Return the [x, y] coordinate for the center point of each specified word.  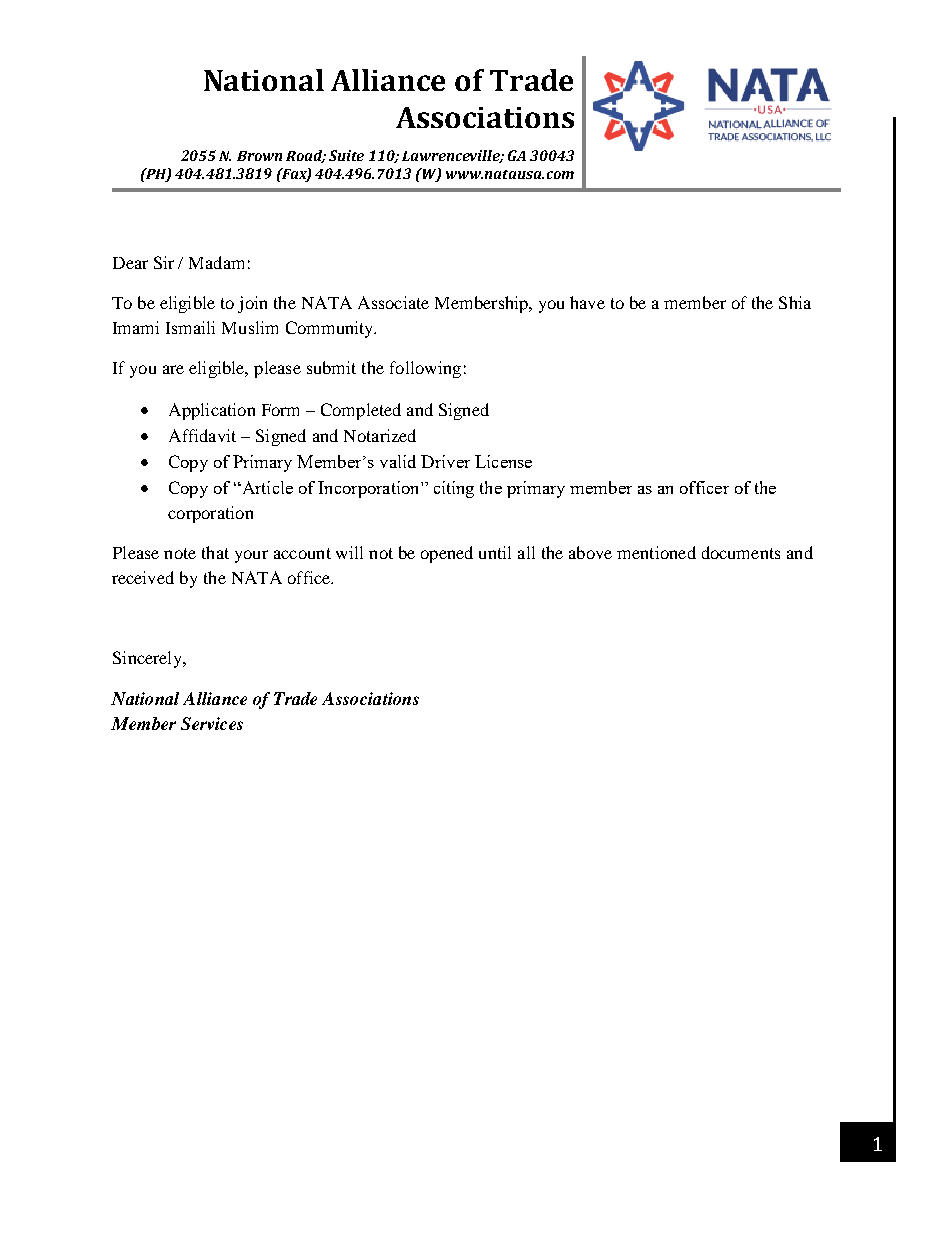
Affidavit [202, 435]
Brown [259, 156]
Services [212, 723]
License [503, 461]
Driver [445, 461]
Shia [795, 302]
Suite [346, 155]
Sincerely [149, 659]
